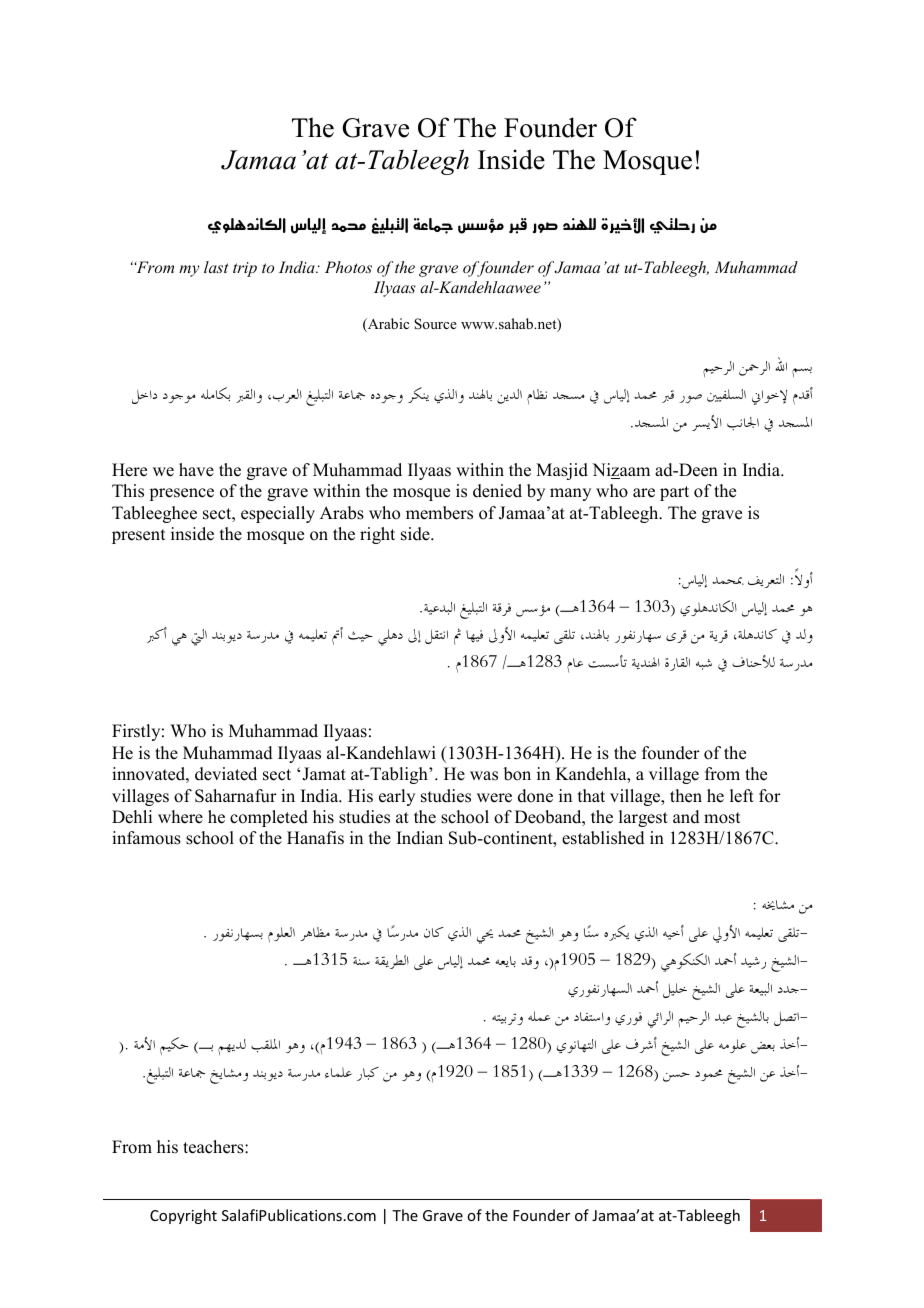 Image resolution: width=924 pixels, height=1308 pixels. I want to click on last, so click(216, 267).
